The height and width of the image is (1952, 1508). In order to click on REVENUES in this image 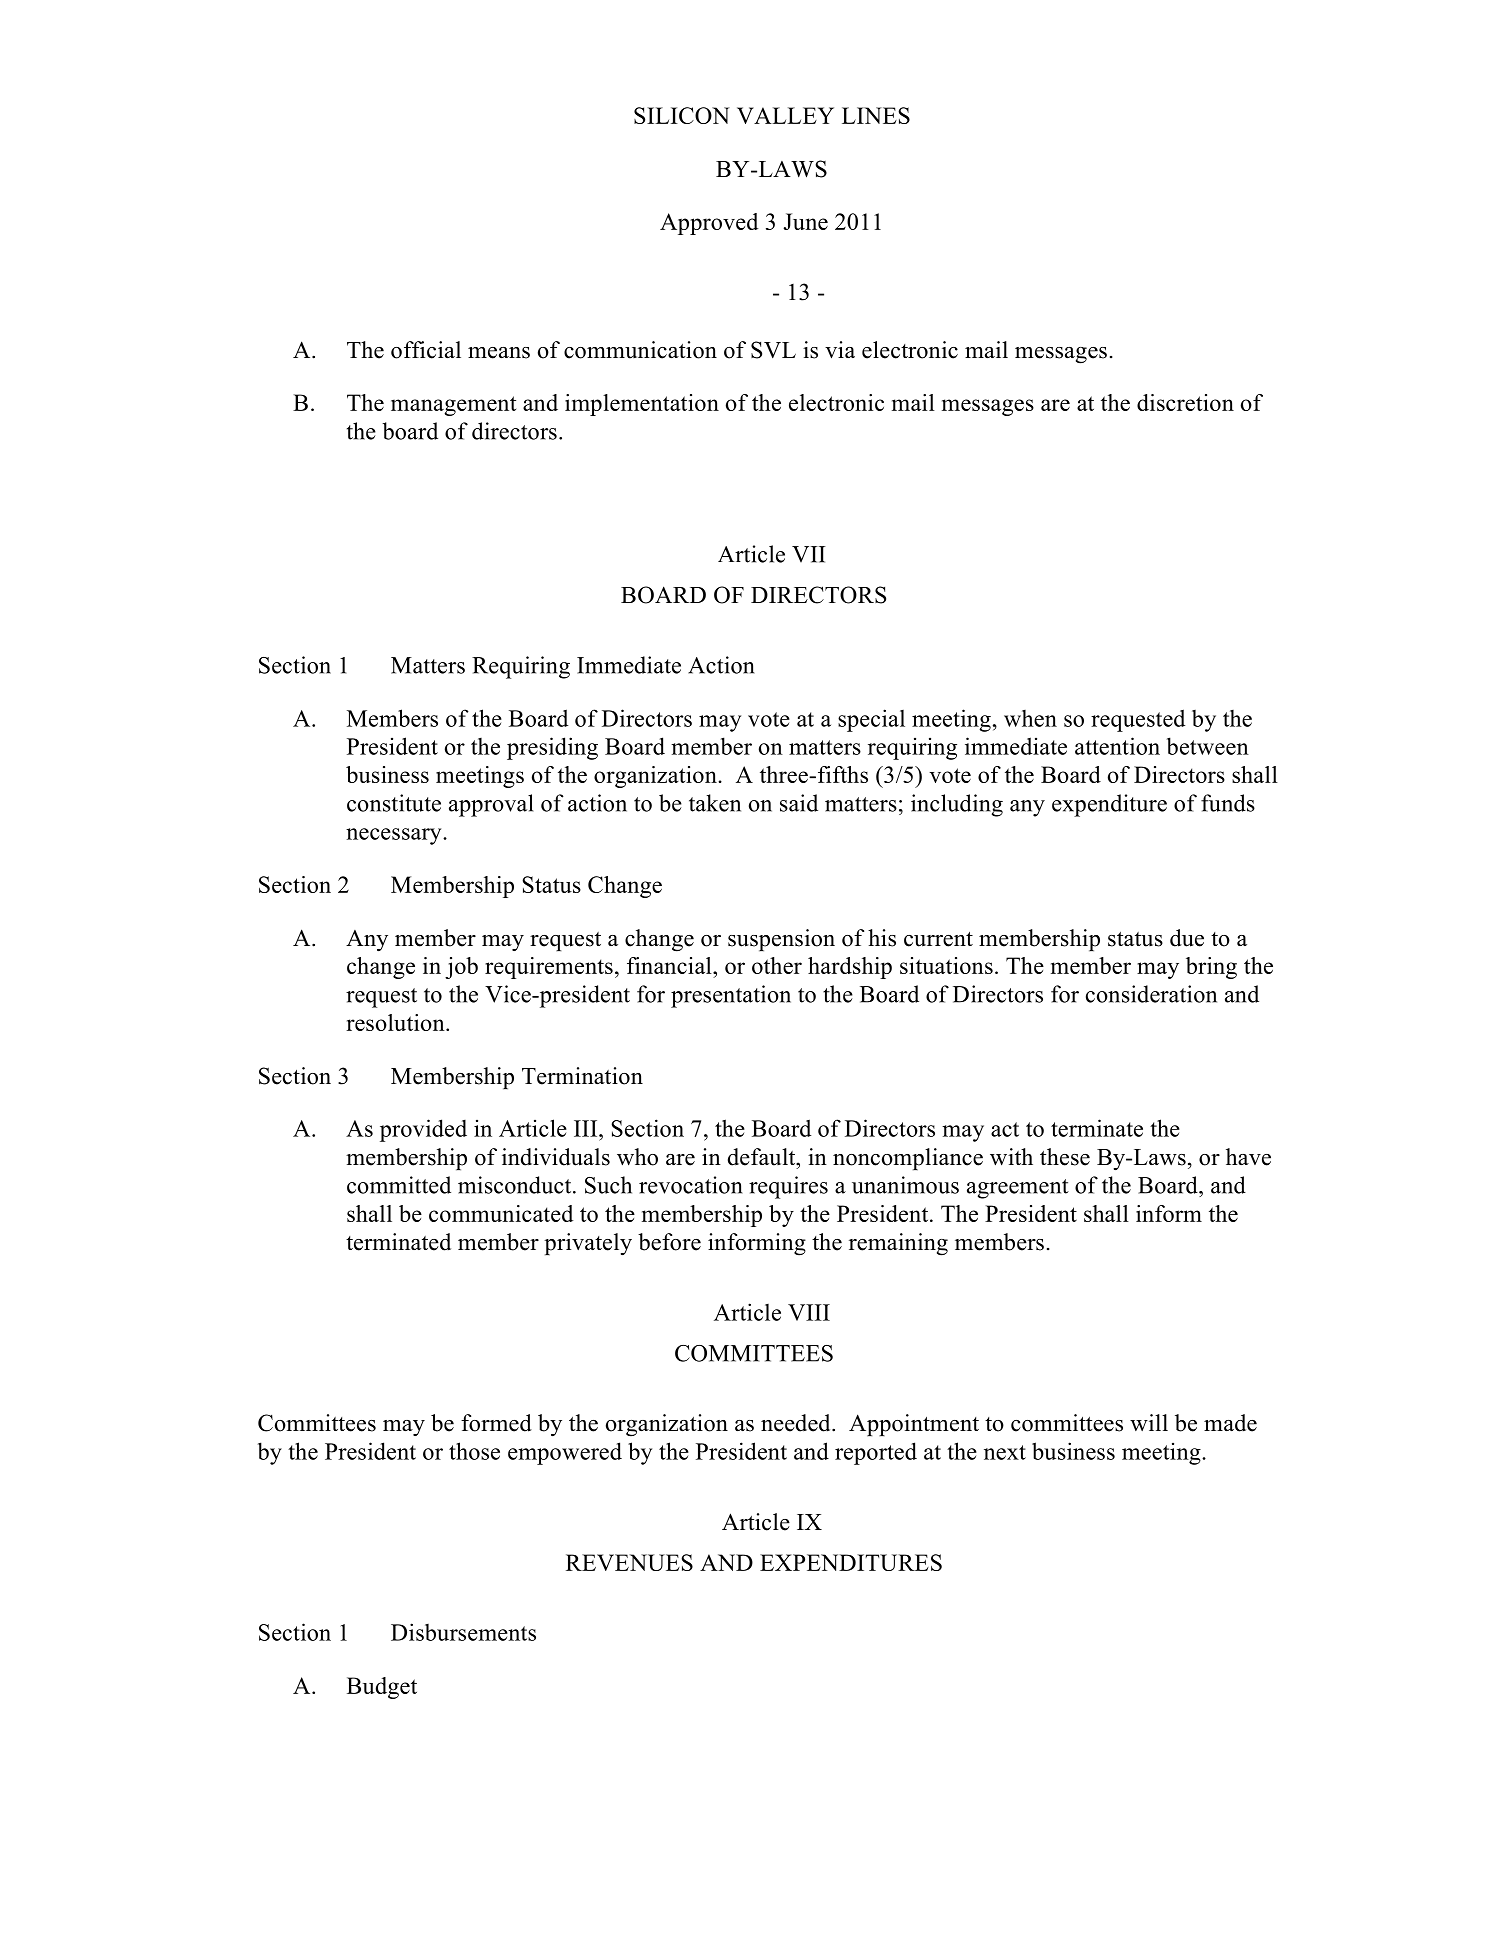, I will do `click(629, 1562)`.
